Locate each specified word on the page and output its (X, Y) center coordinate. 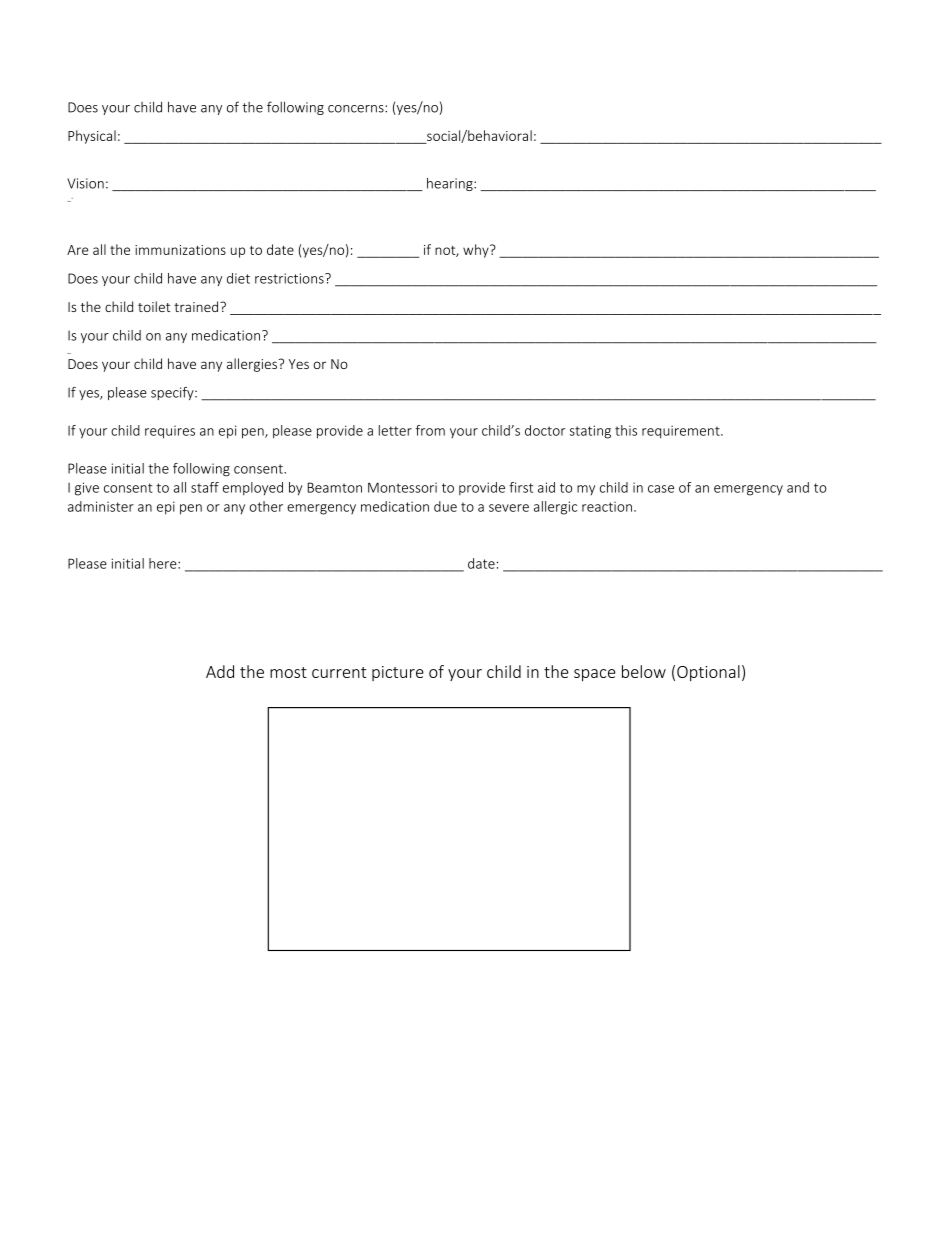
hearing (451, 184)
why (477, 251)
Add (220, 671)
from (430, 430)
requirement (682, 432)
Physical (92, 137)
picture (398, 673)
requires (170, 432)
